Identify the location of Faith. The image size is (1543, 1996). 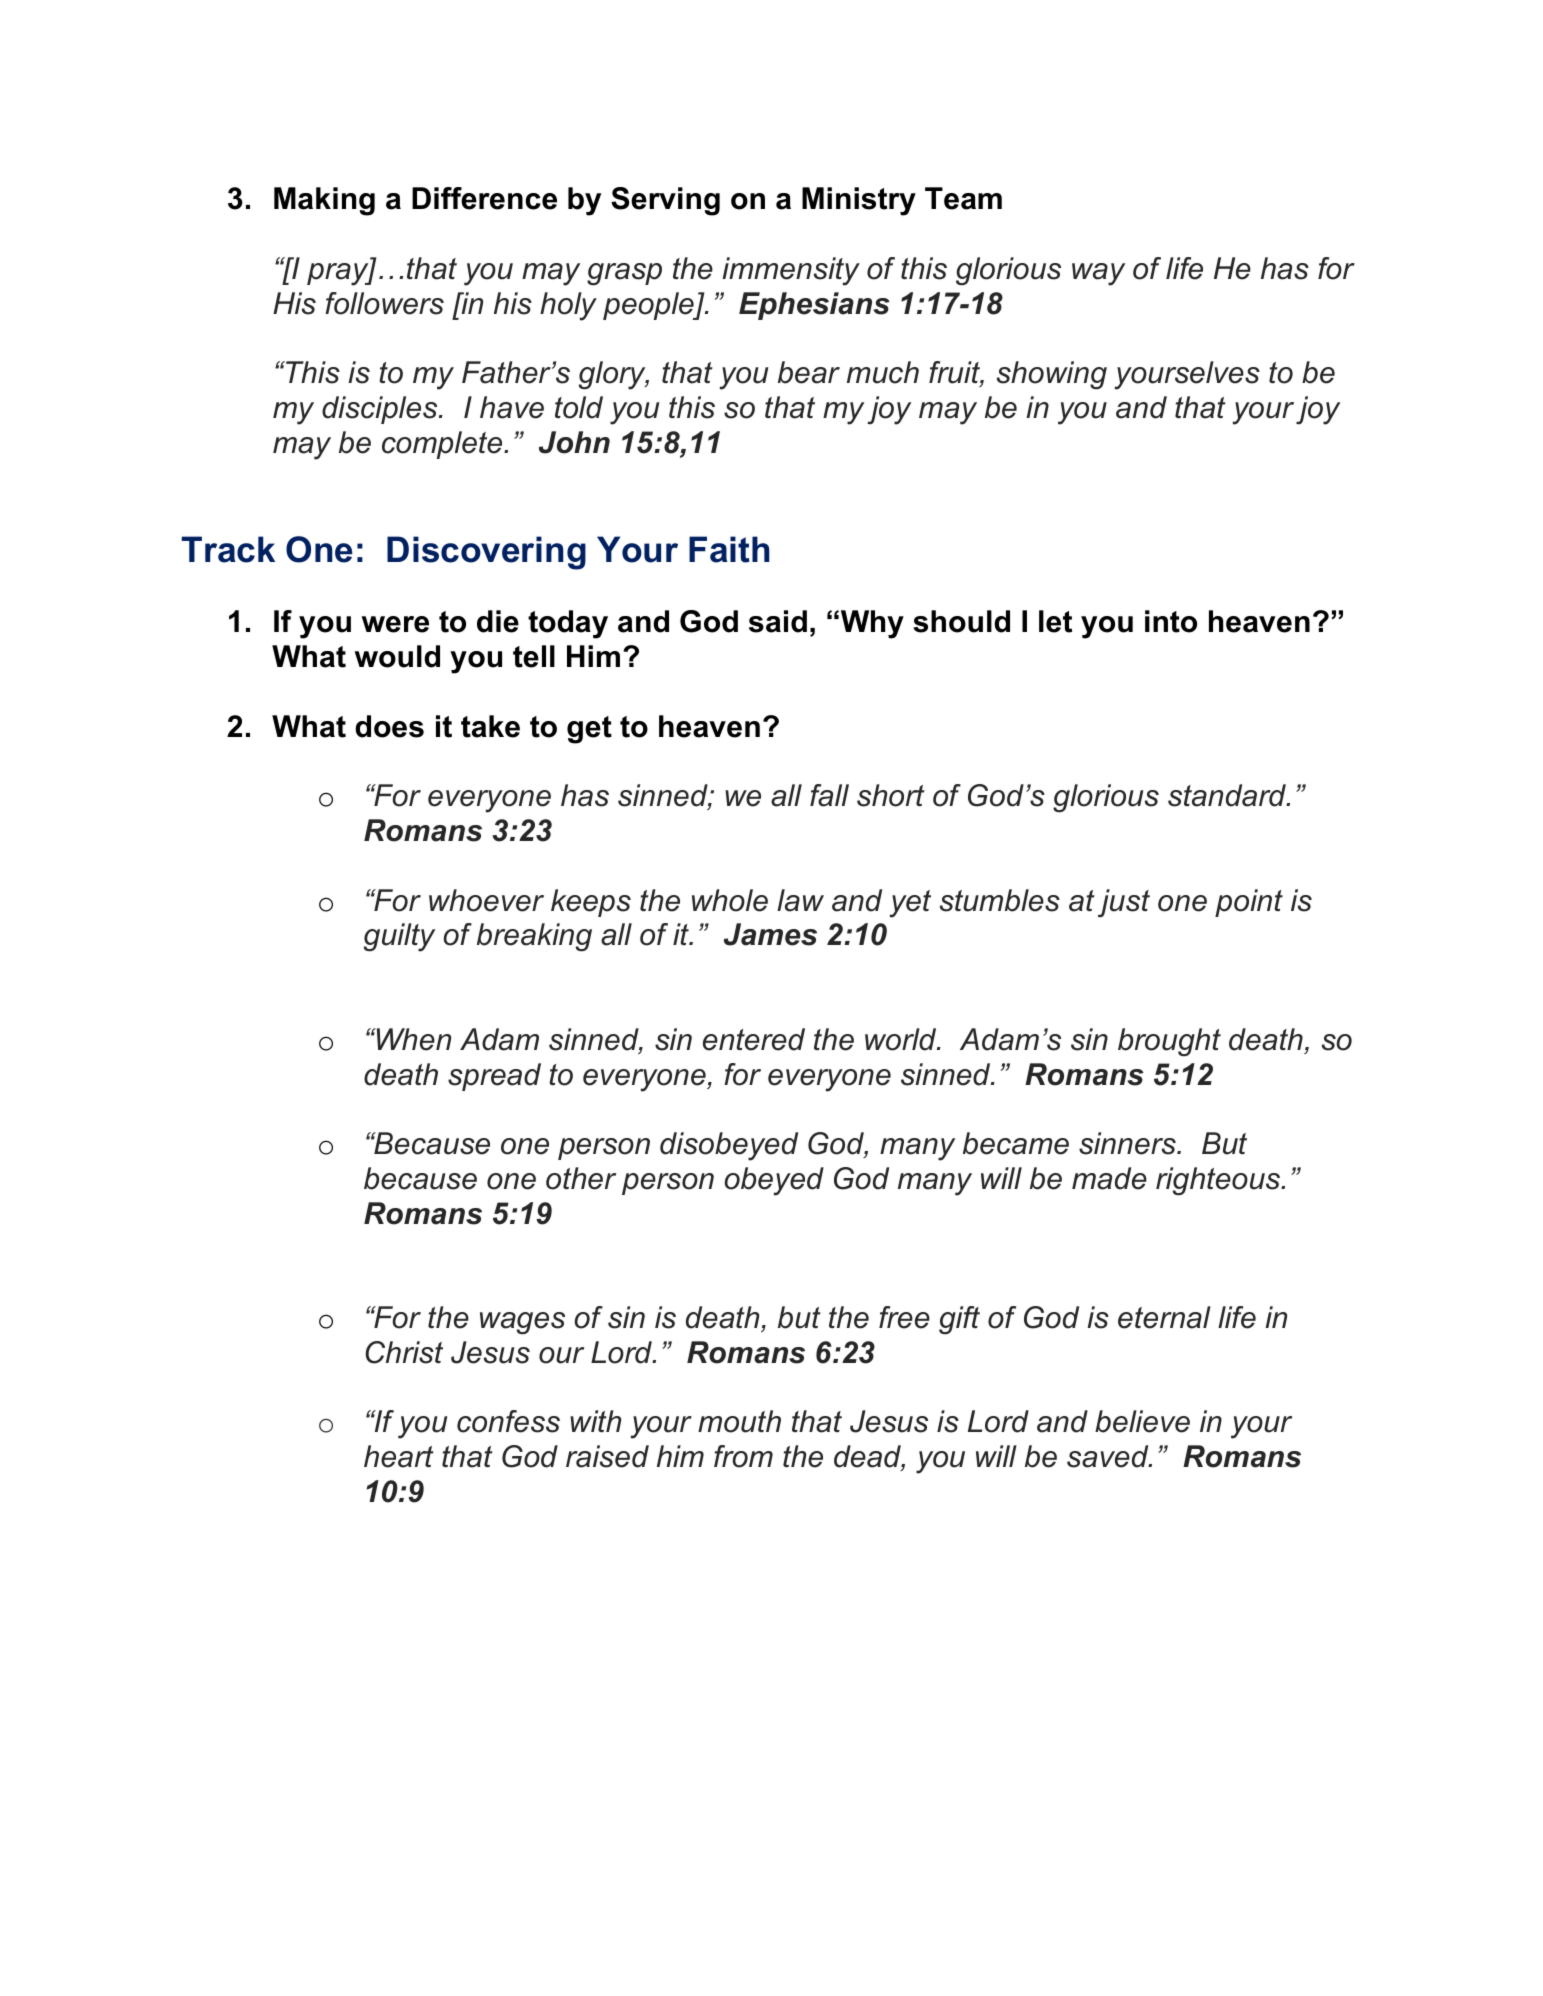
(729, 549).
